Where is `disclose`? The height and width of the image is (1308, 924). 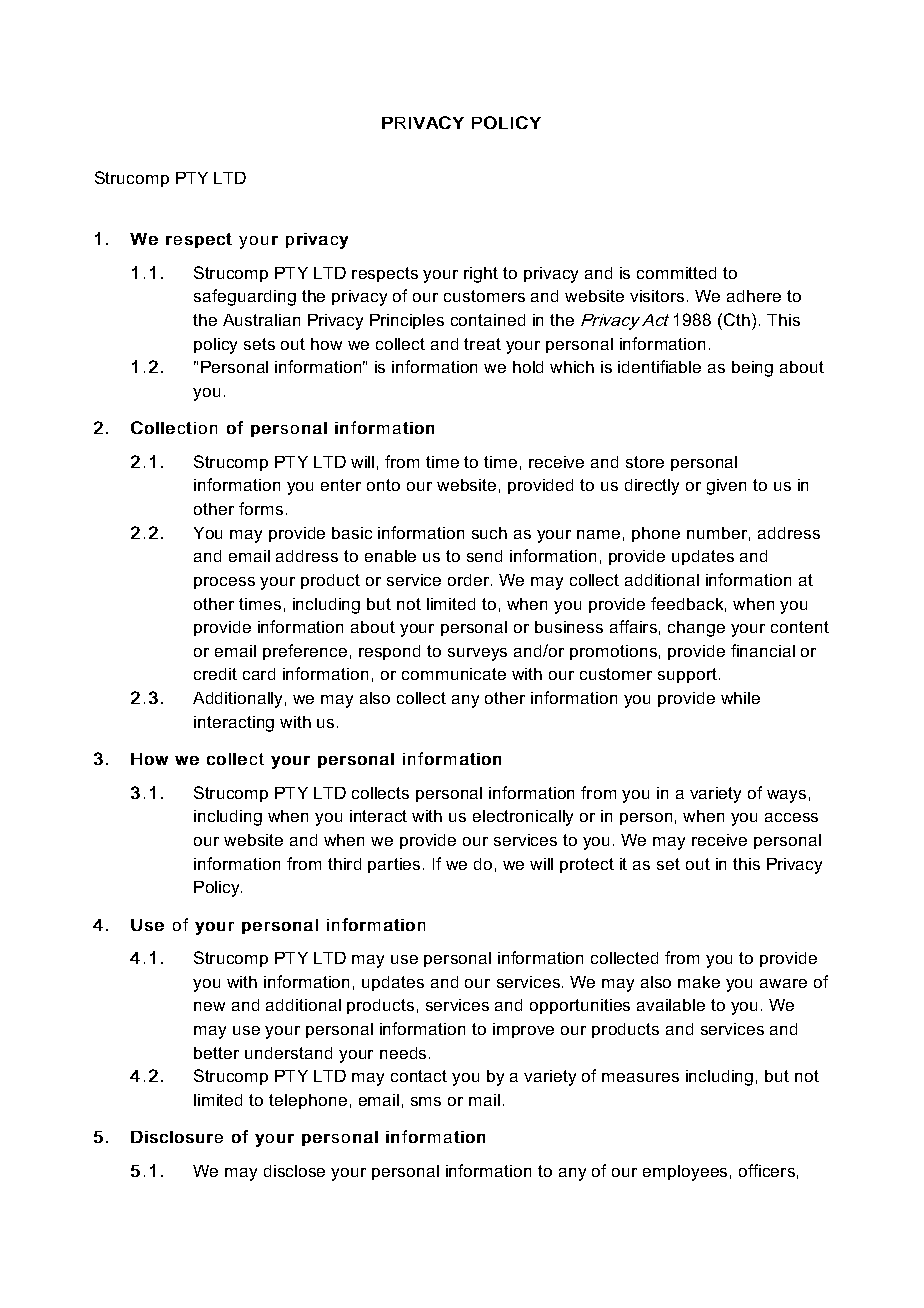 disclose is located at coordinates (294, 1171).
